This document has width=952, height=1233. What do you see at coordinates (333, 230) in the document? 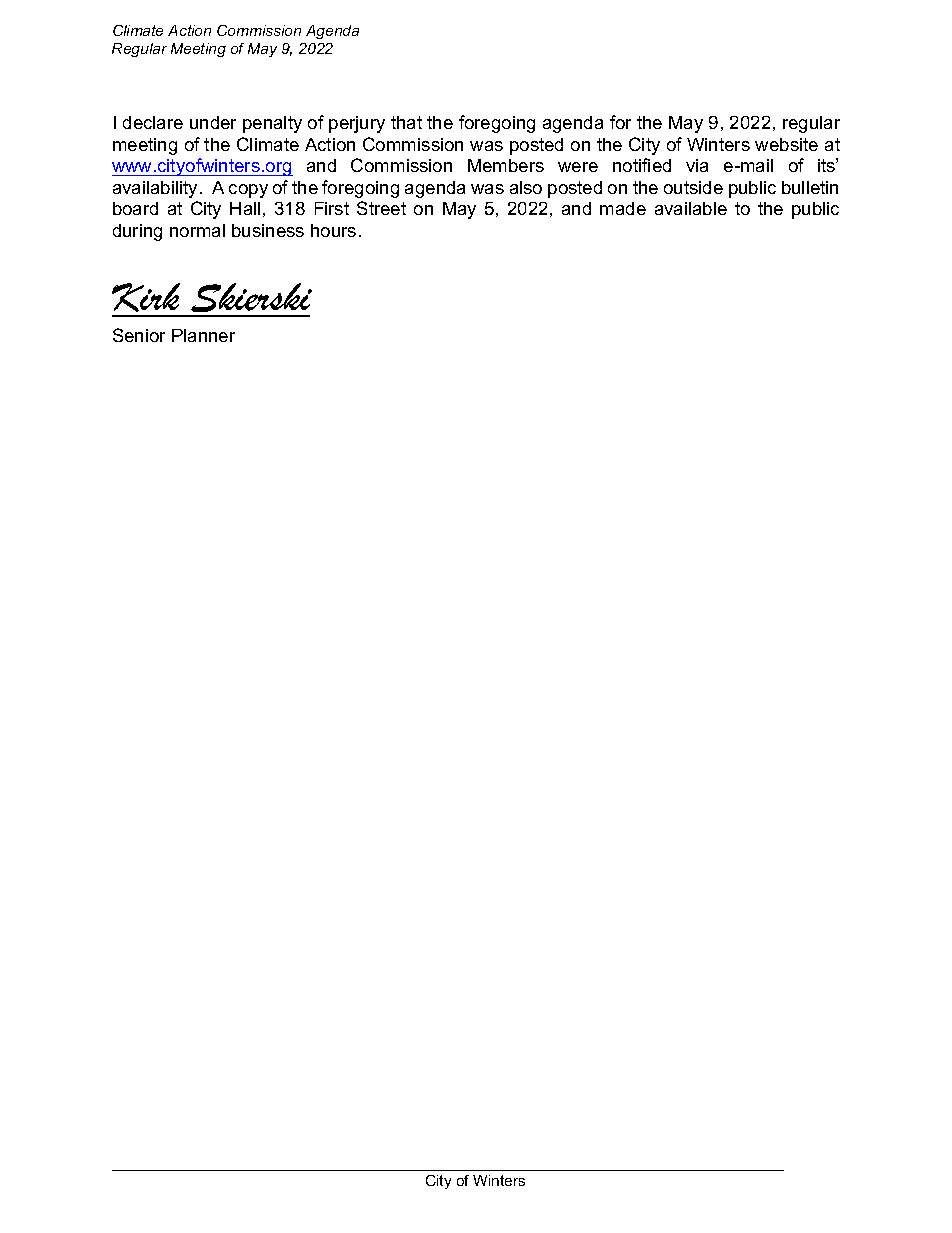
I see `hours` at bounding box center [333, 230].
